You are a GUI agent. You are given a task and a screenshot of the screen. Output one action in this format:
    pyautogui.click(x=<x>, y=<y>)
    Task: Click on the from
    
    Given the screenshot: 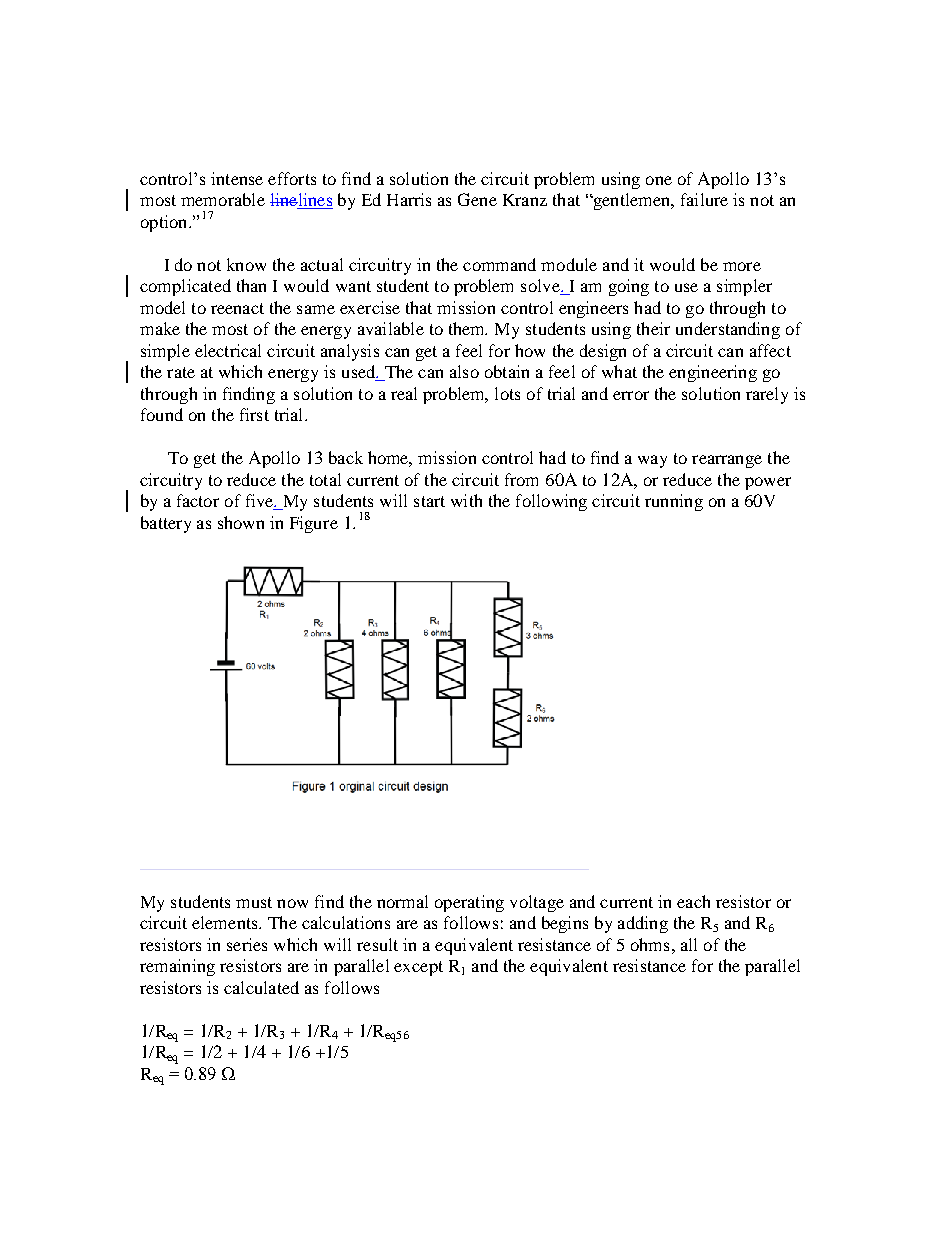 What is the action you would take?
    pyautogui.click(x=521, y=479)
